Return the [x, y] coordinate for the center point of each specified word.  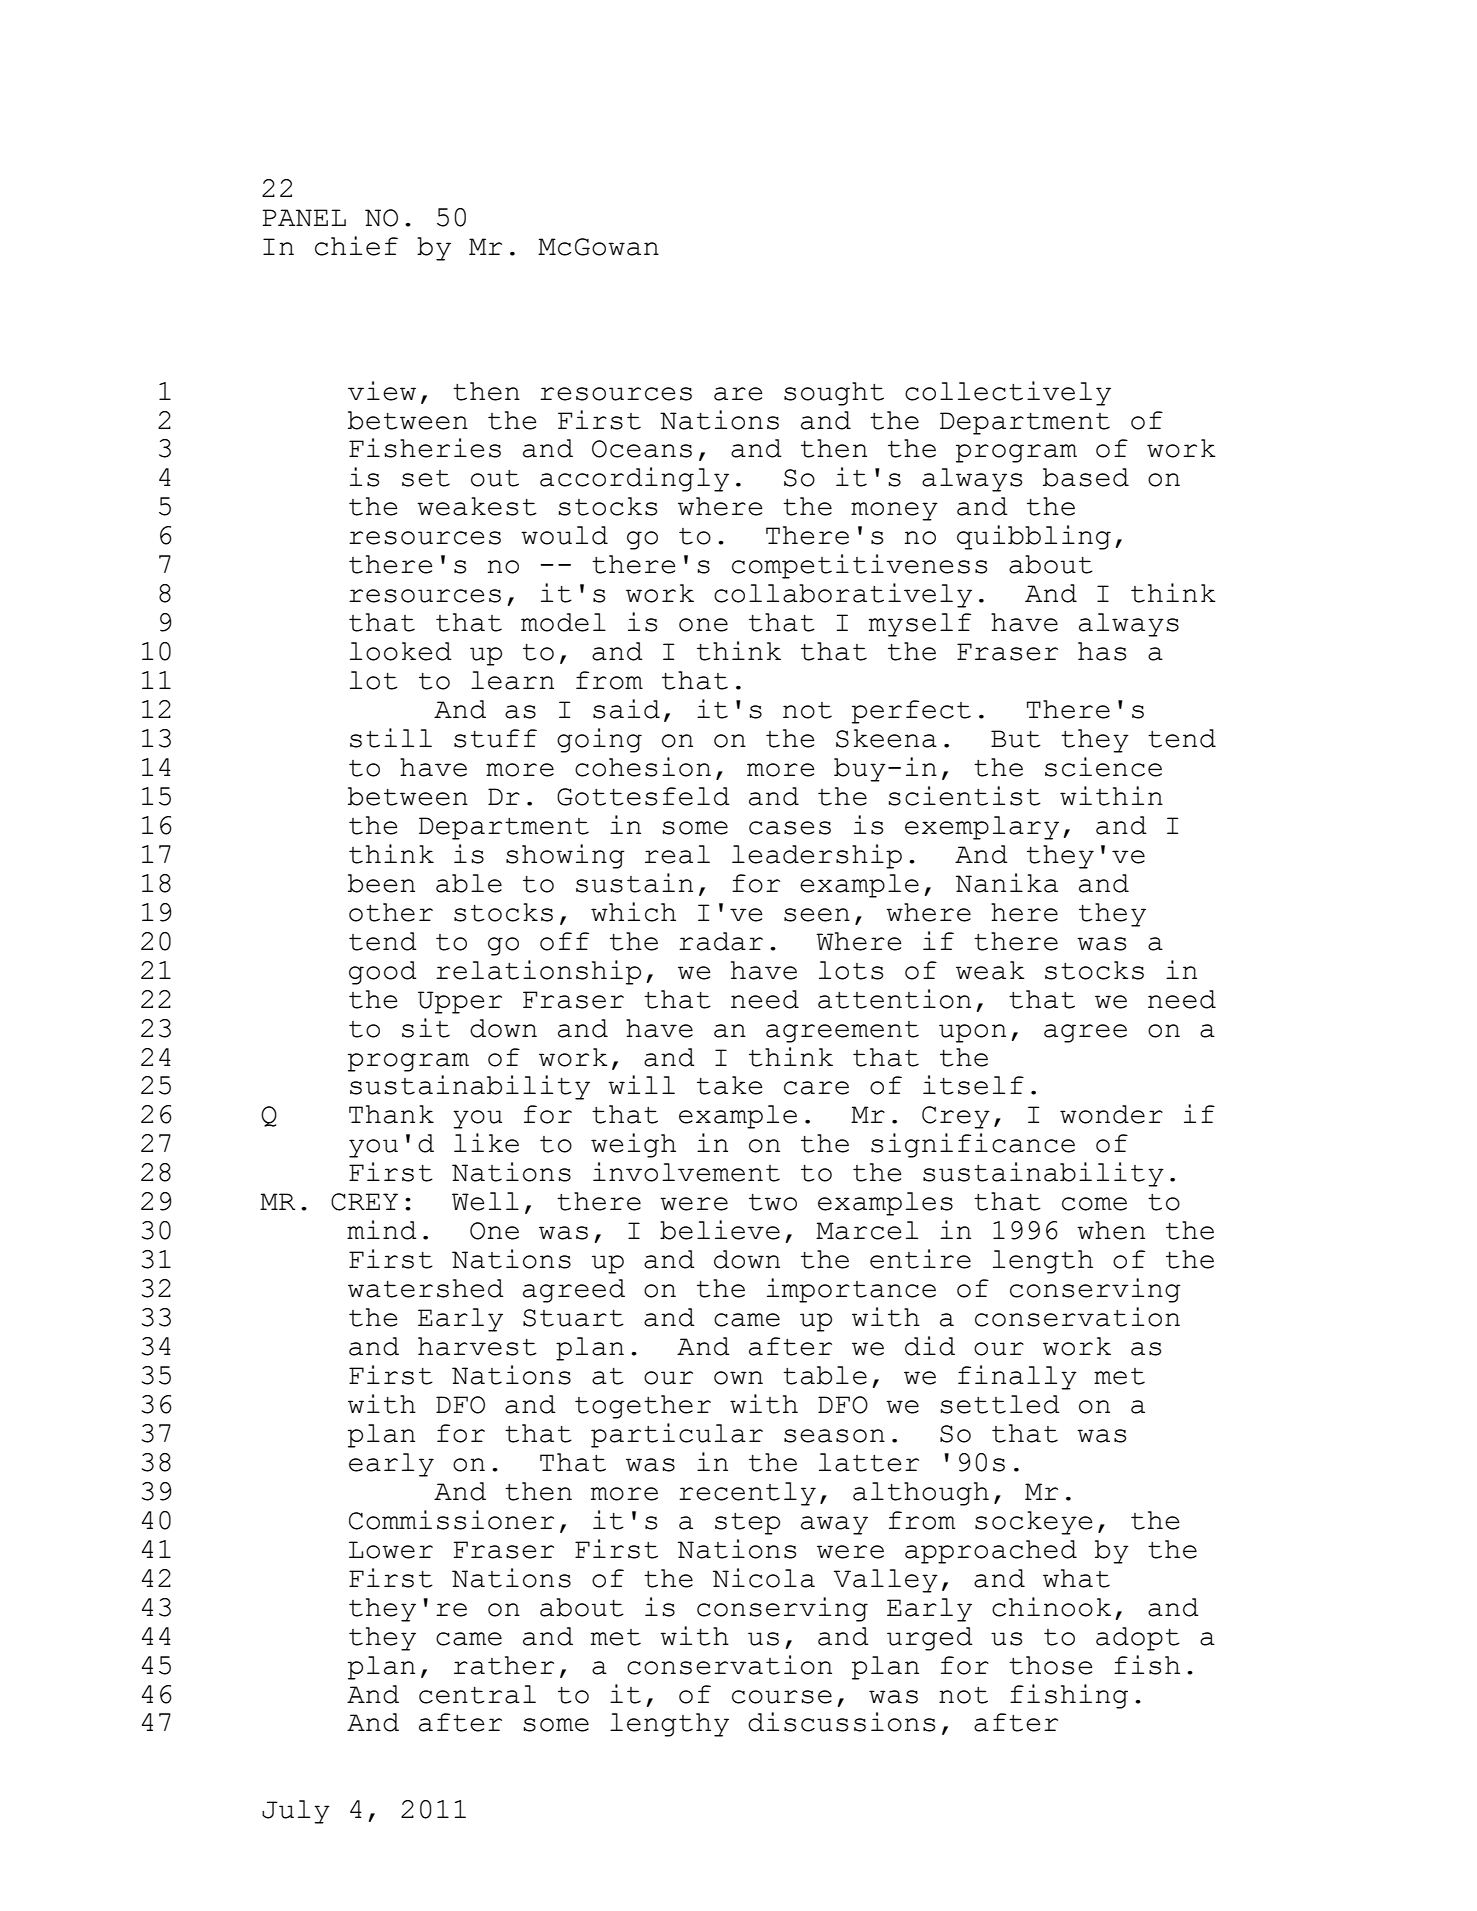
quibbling [1034, 537]
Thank [391, 1114]
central [477, 1694]
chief [356, 246]
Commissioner [451, 1520]
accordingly [634, 479]
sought [834, 394]
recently [747, 1494]
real [677, 854]
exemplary [982, 828]
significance [973, 1145]
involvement [686, 1172]
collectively [1008, 393]
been [381, 883]
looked [401, 651]
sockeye [1033, 1523]
